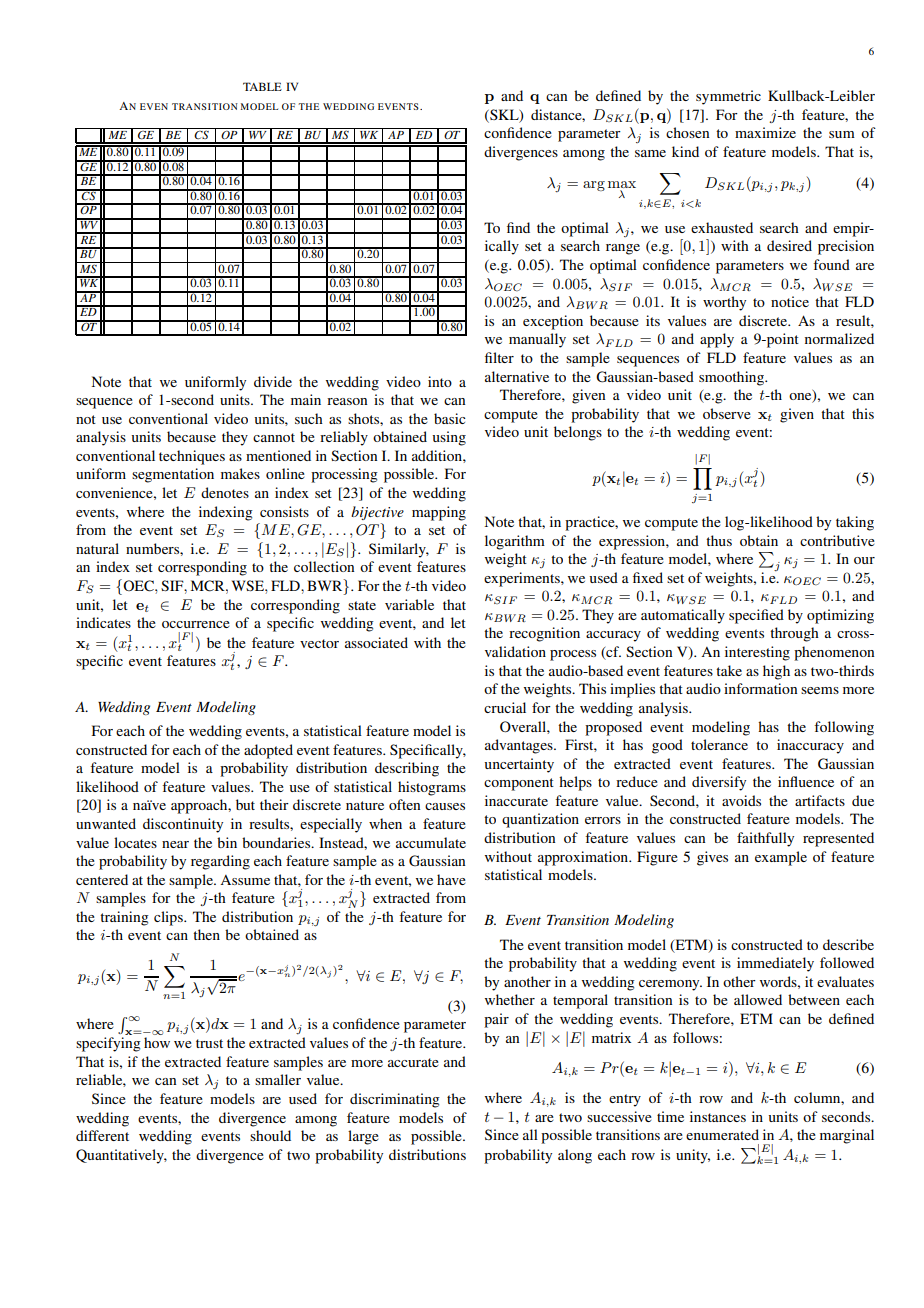 This screenshot has height=1308, width=924. I want to click on specified, so click(756, 616).
